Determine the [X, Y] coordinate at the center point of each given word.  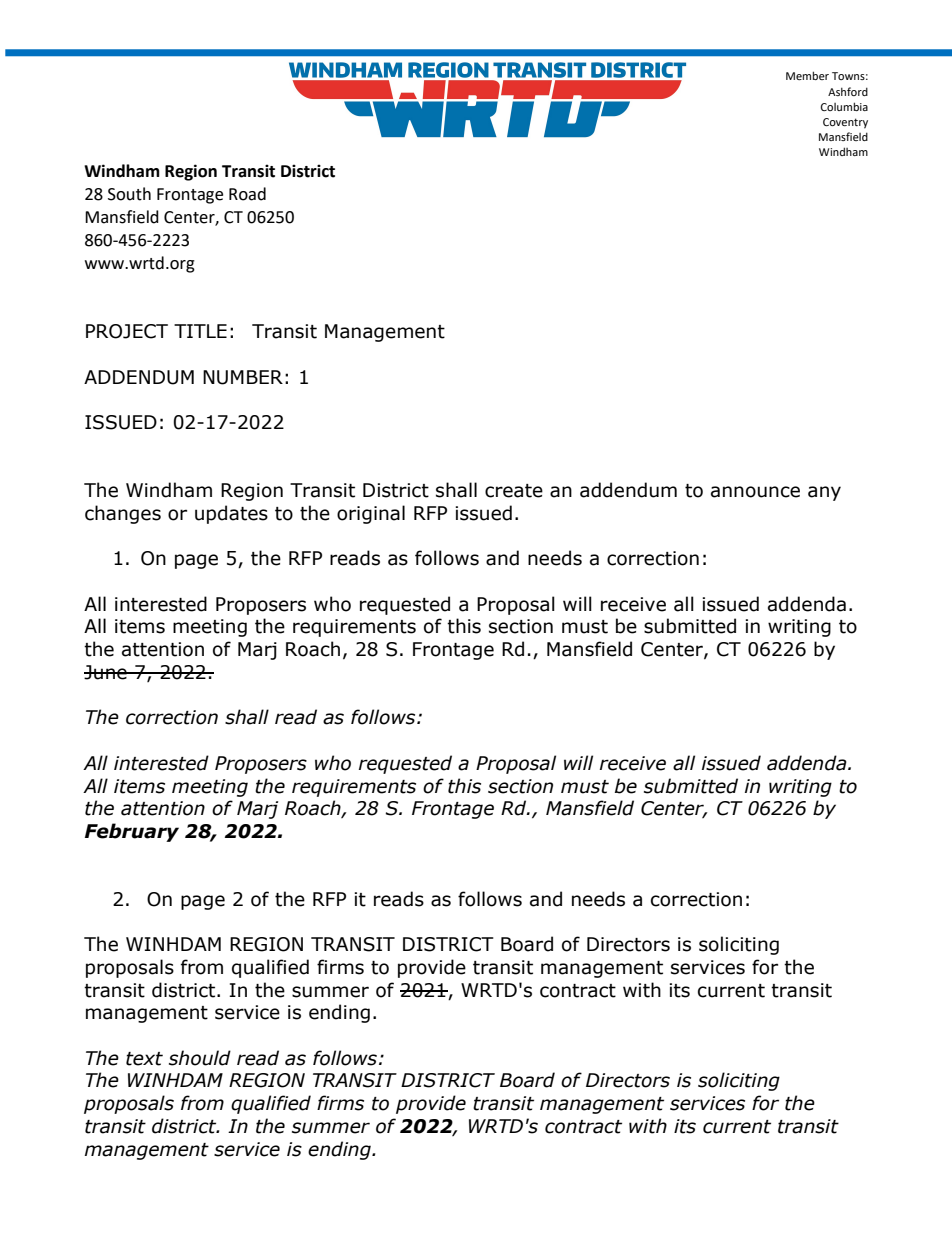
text [144, 1059]
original [371, 514]
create [514, 491]
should [200, 1058]
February [132, 832]
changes [123, 514]
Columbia [844, 106]
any [824, 493]
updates [231, 514]
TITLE [200, 331]
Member [807, 75]
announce [755, 492]
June [106, 672]
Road [247, 194]
